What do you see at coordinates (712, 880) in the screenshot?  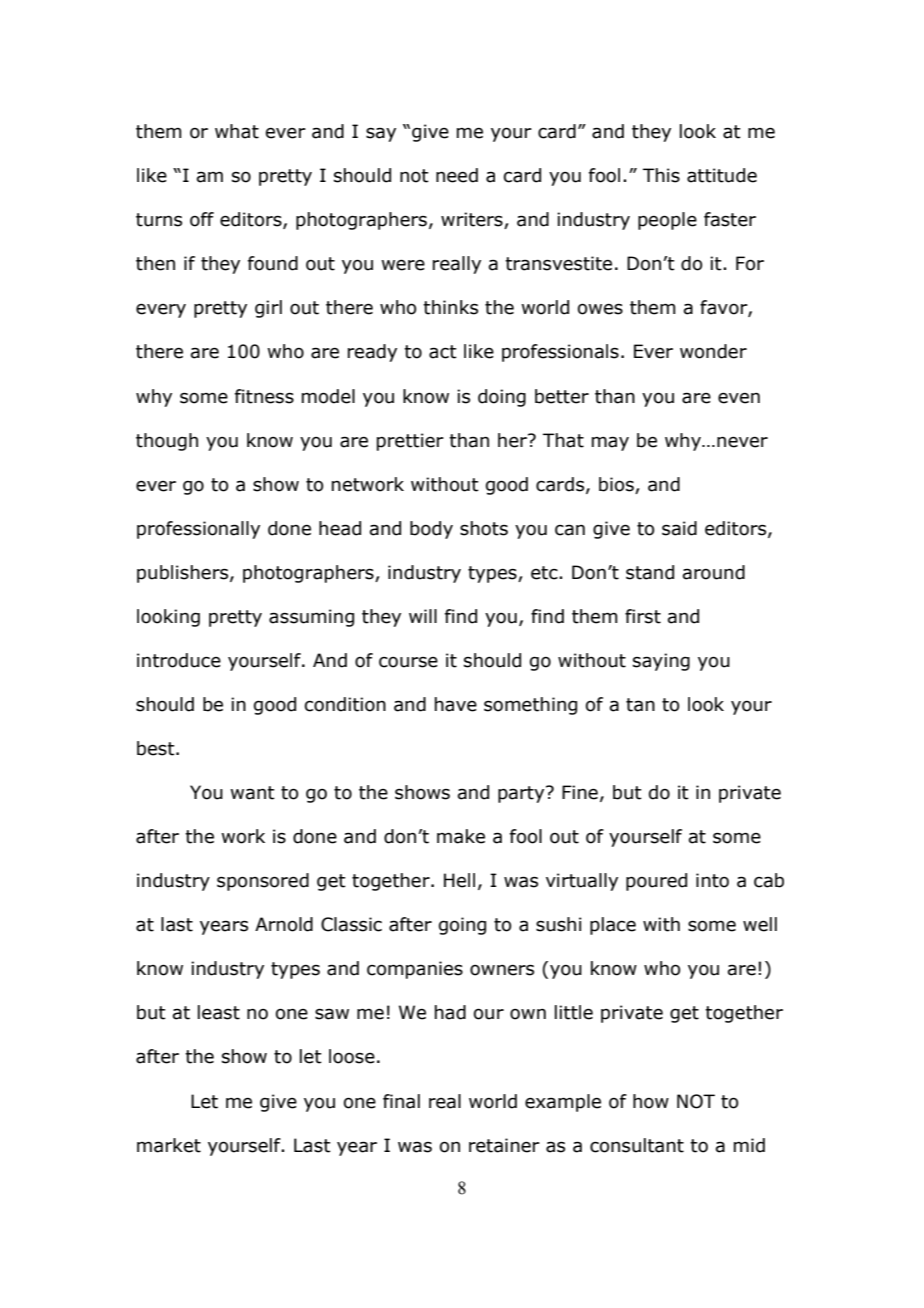 I see `into` at bounding box center [712, 880].
